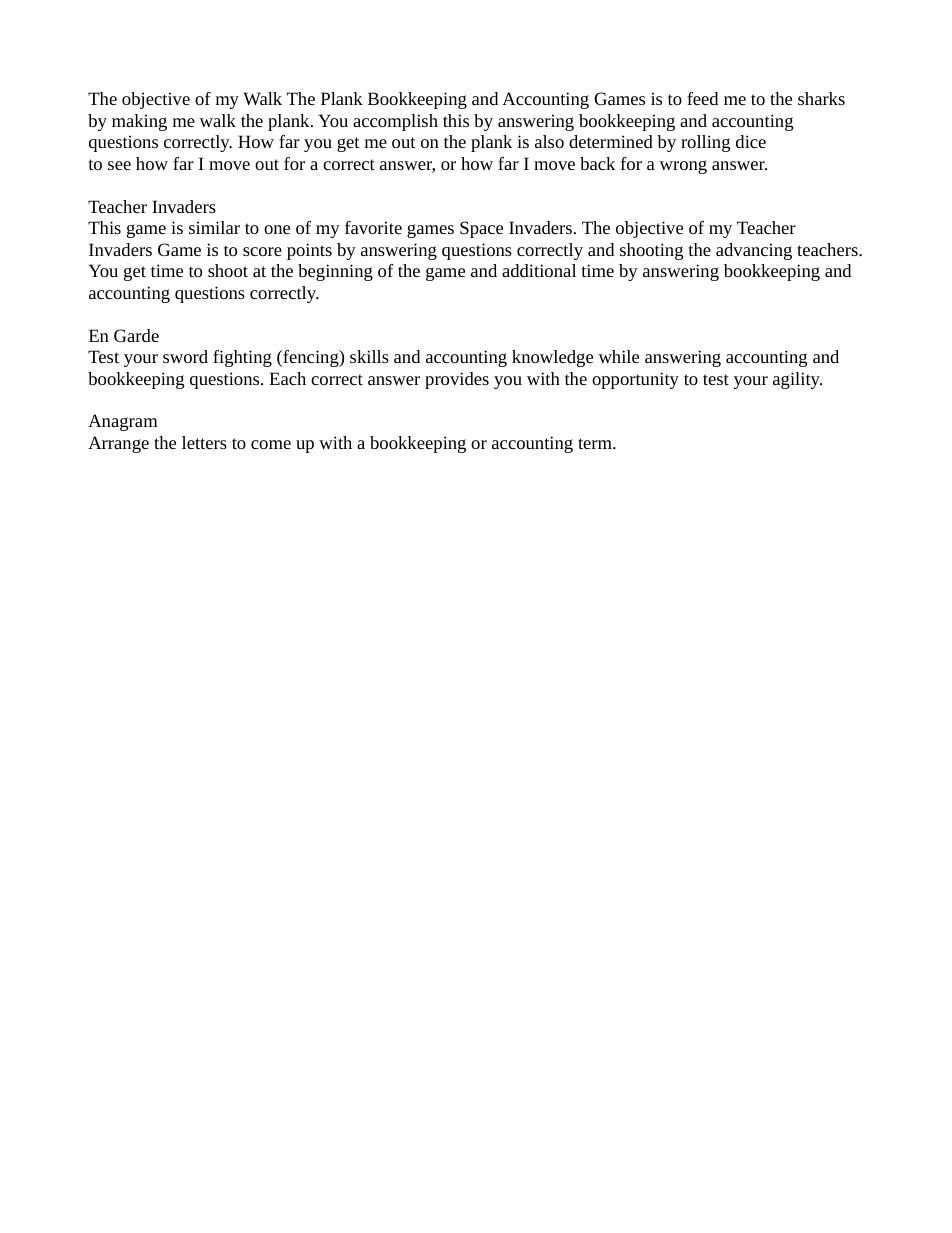 This image has height=1233, width=952. Describe the element at coordinates (271, 444) in the image. I see `come` at that location.
